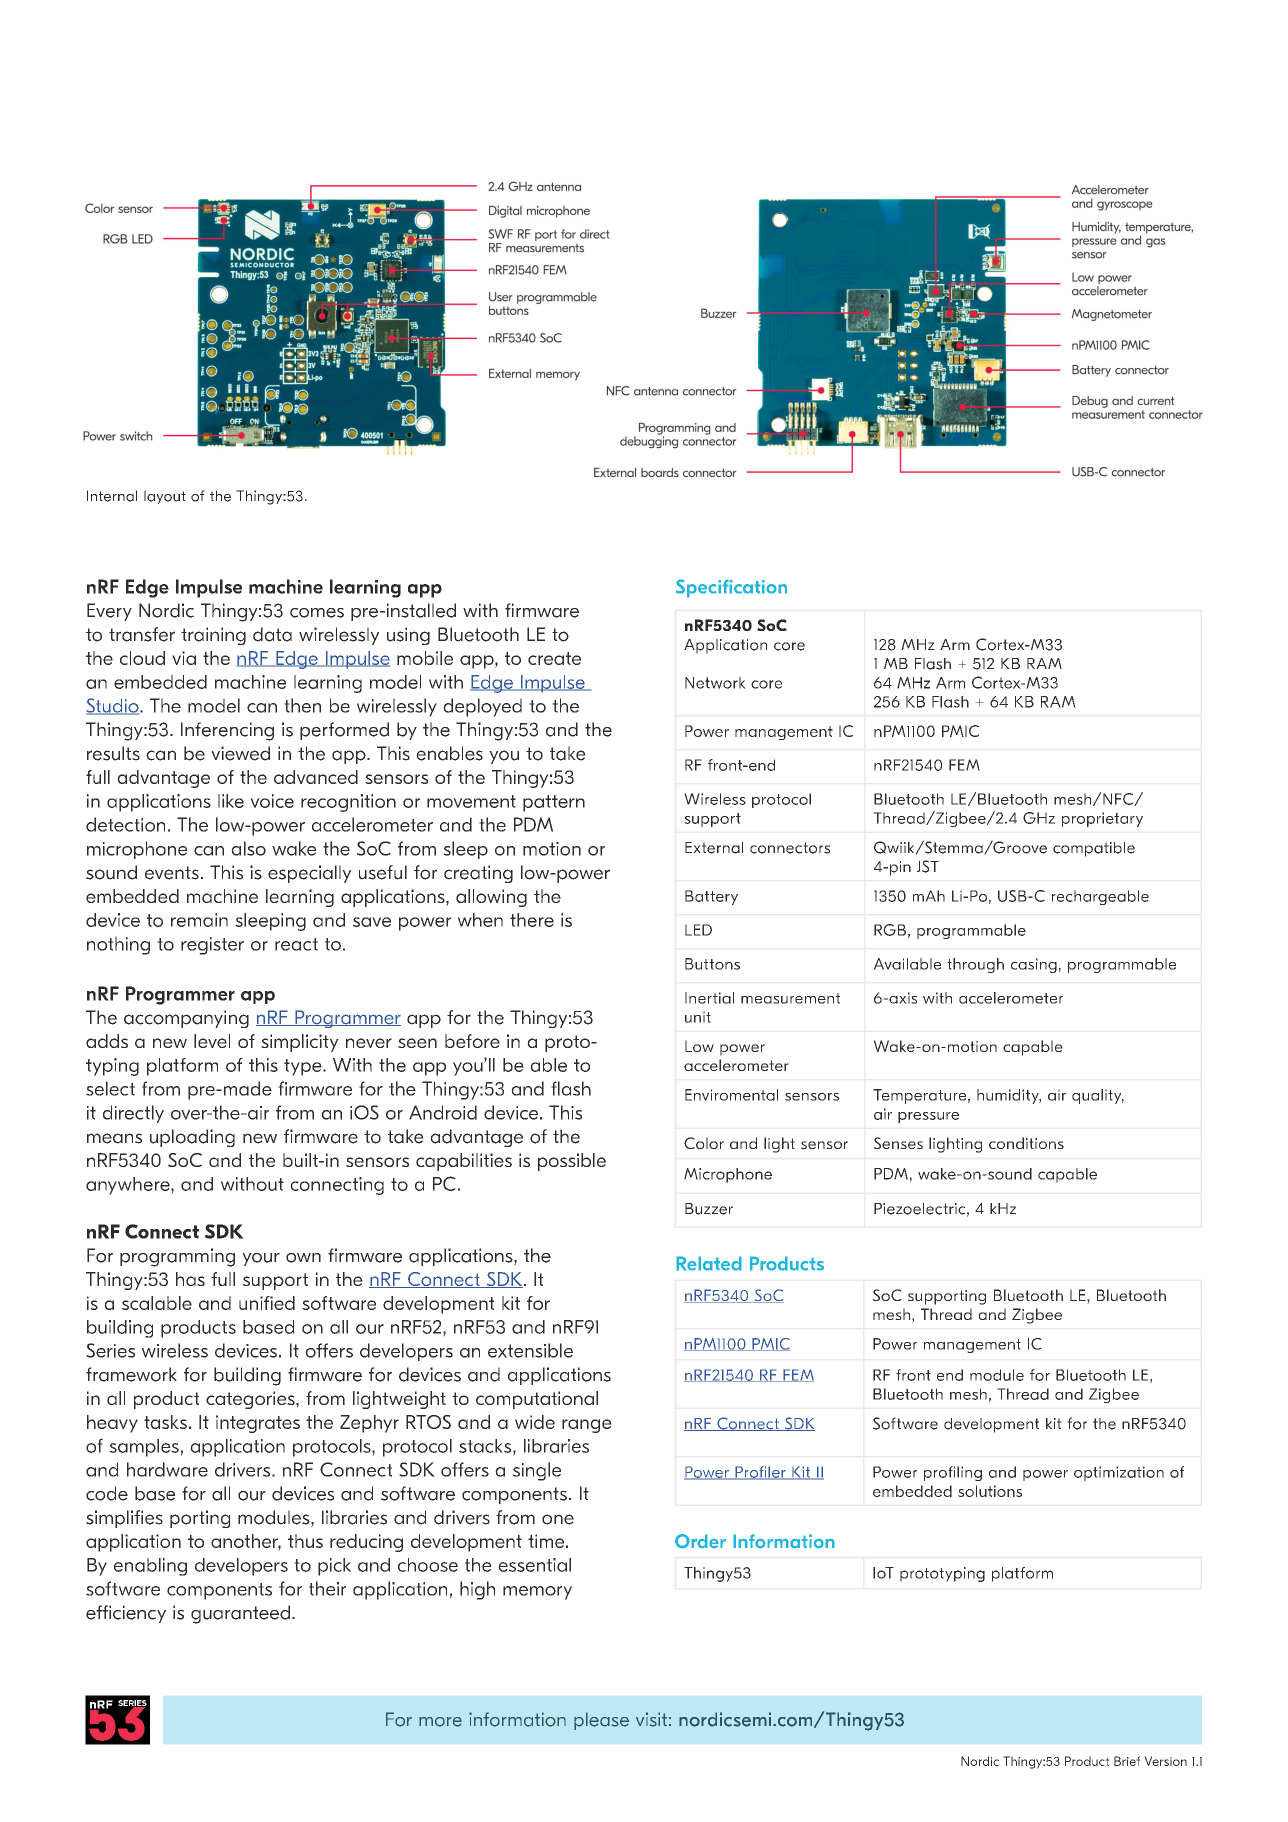  What do you see at coordinates (1127, 1761) in the image?
I see `Brief` at bounding box center [1127, 1761].
